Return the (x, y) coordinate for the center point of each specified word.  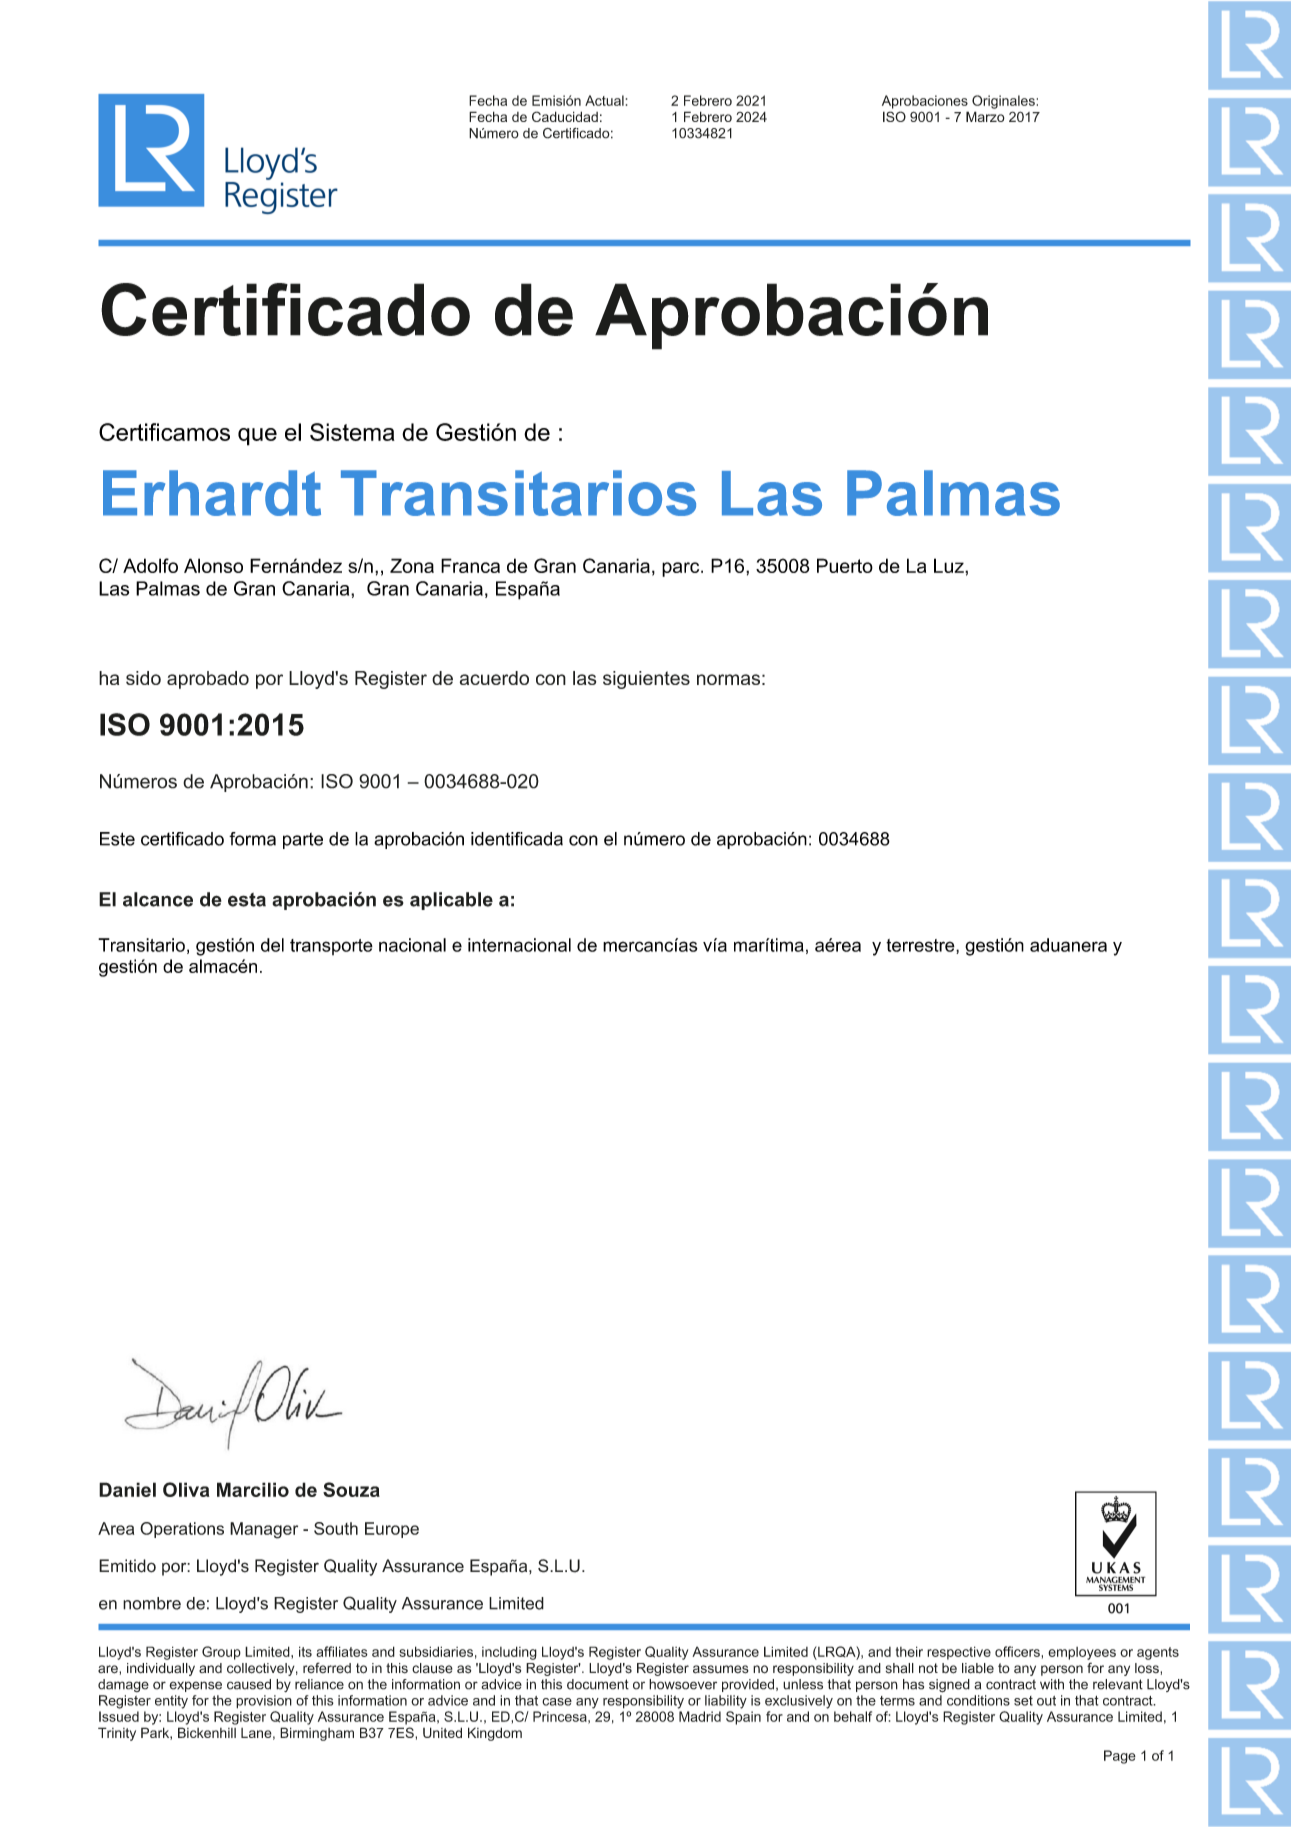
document (598, 1684)
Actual (604, 100)
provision (264, 1702)
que (257, 437)
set (1023, 1701)
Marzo (985, 116)
